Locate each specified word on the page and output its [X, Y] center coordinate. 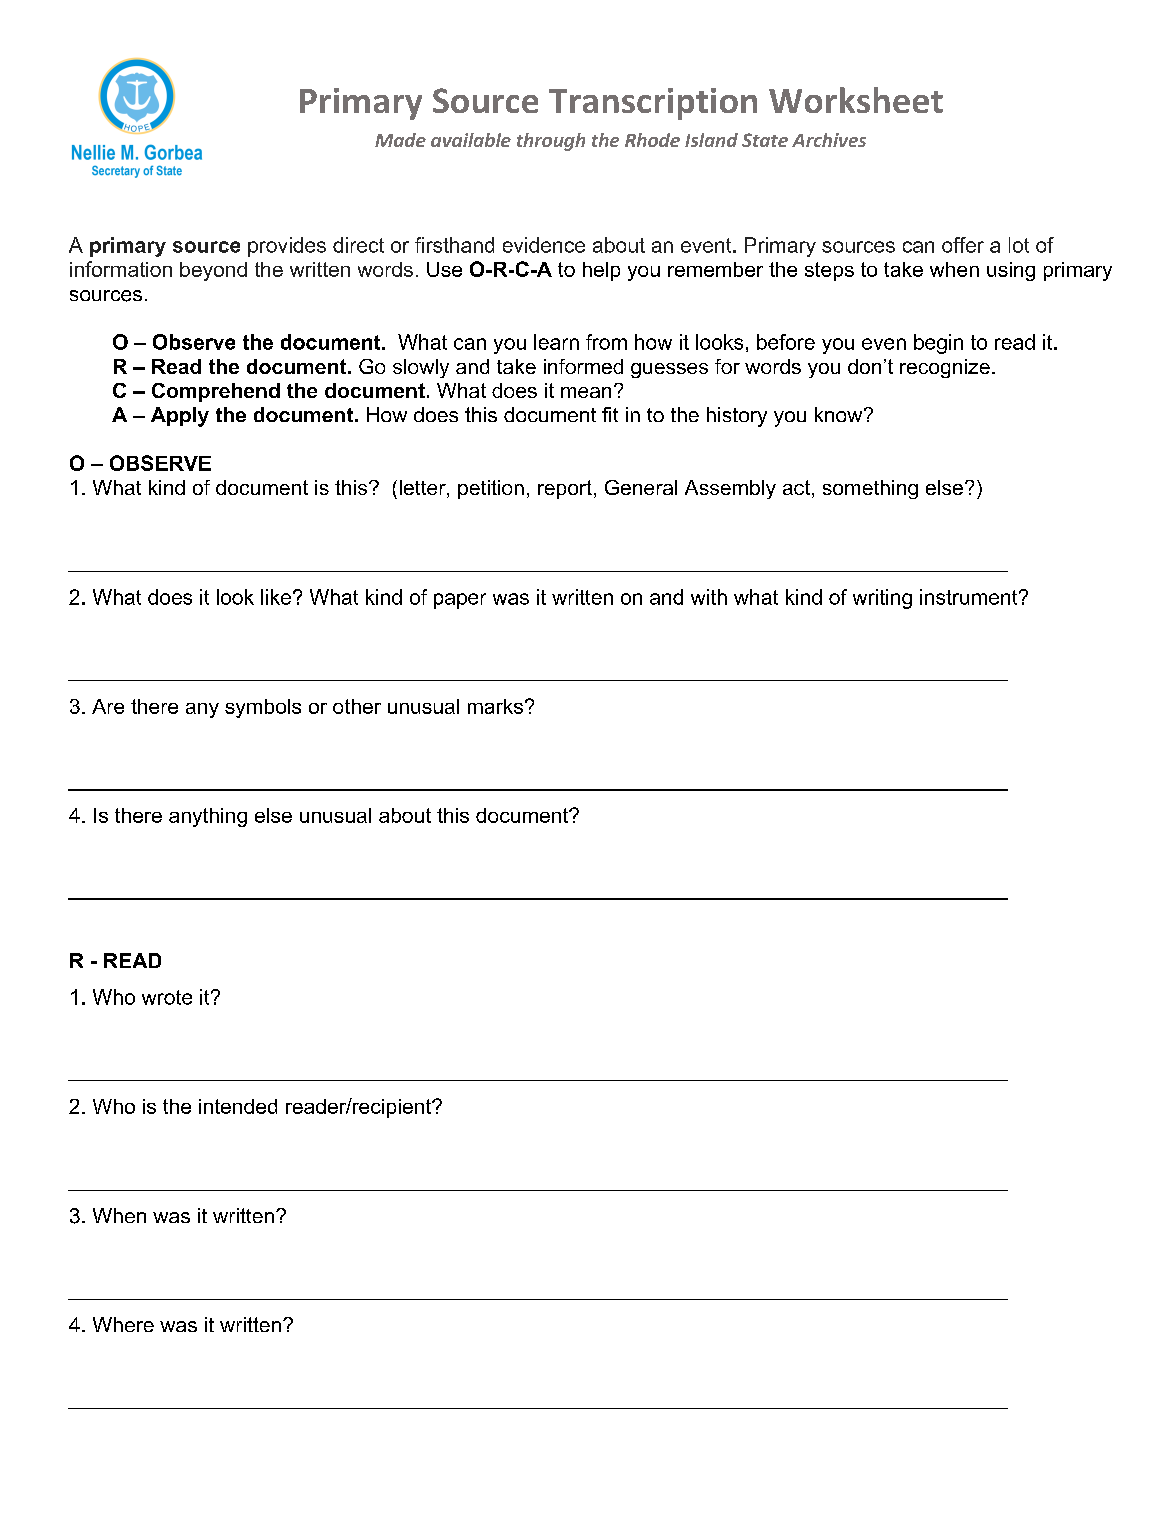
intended [238, 1106]
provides [287, 247]
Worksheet [856, 100]
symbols [263, 708]
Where [123, 1324]
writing [882, 599]
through [551, 142]
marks [495, 706]
